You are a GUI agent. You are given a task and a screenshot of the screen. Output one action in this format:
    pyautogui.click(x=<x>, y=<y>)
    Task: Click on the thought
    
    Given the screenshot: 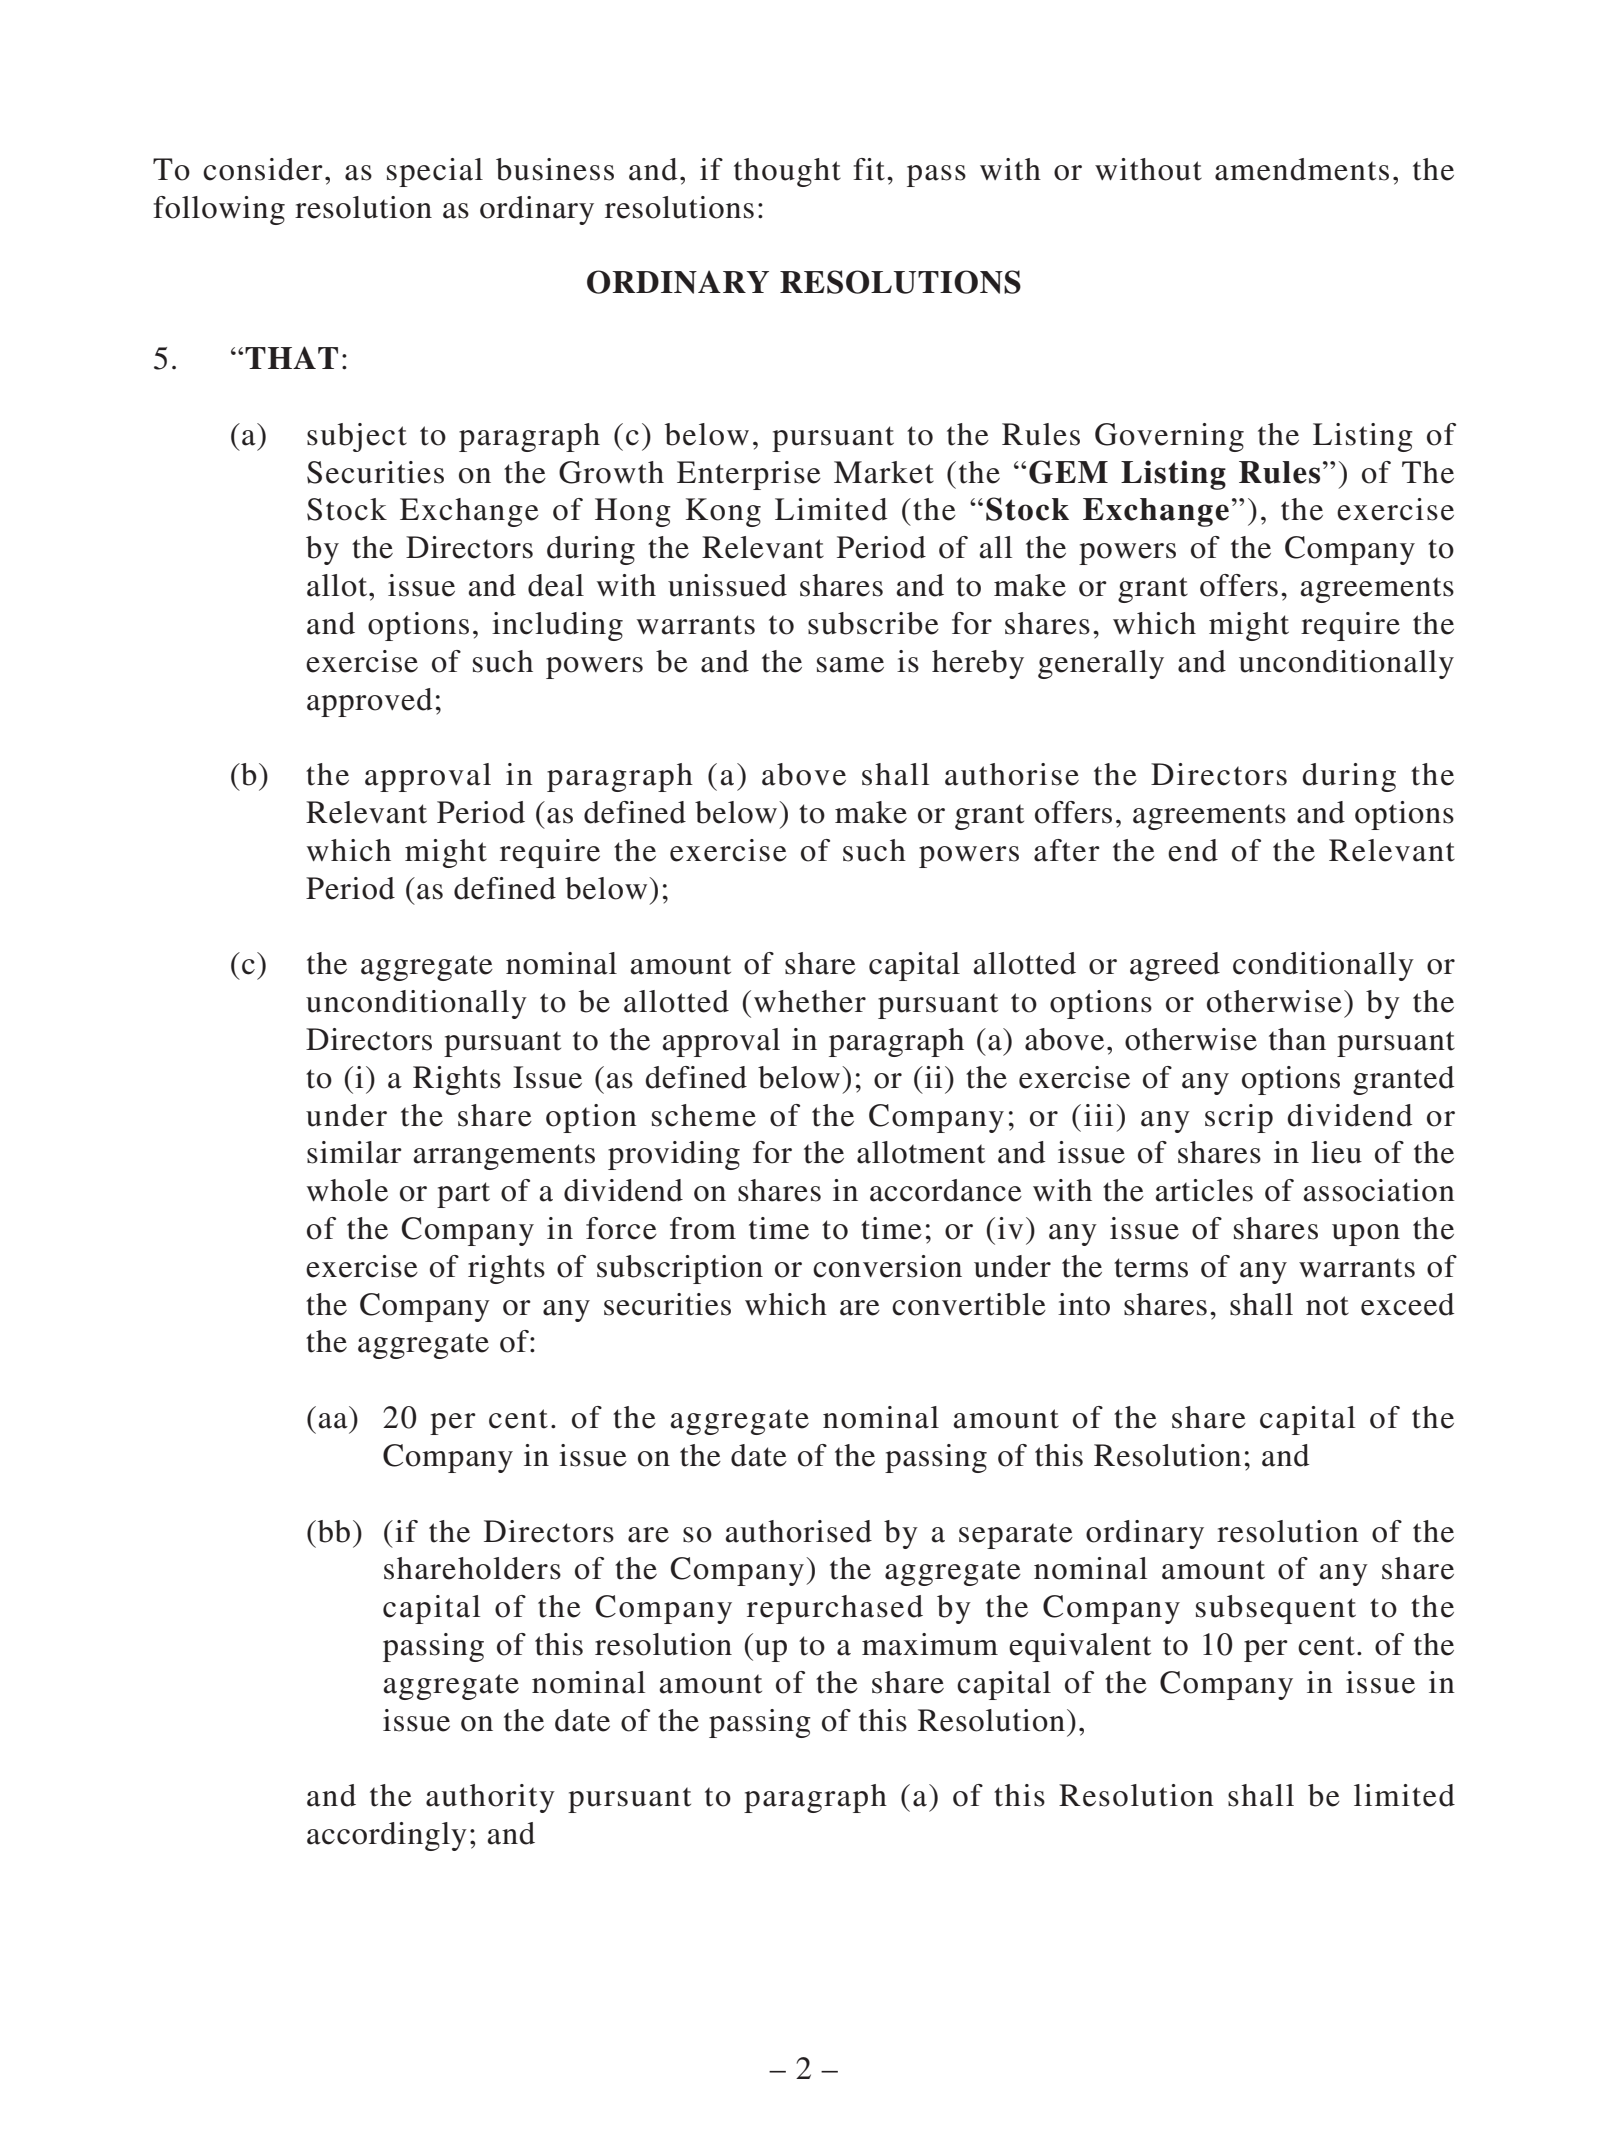 What is the action you would take?
    pyautogui.click(x=787, y=172)
